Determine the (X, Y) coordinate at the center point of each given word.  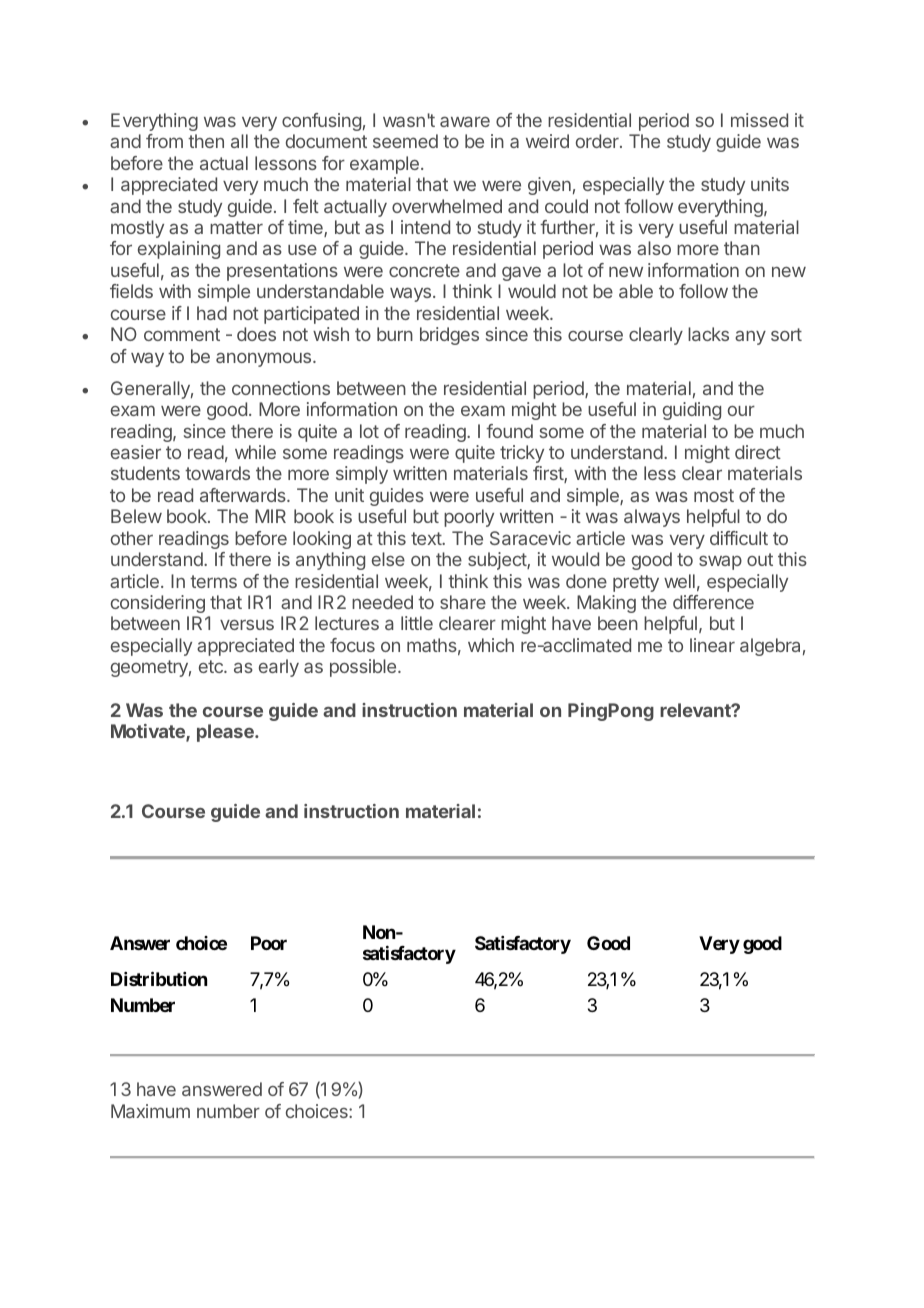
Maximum (150, 1111)
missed (759, 120)
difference (713, 602)
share (463, 602)
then (206, 141)
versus (247, 625)
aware (465, 121)
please (226, 733)
